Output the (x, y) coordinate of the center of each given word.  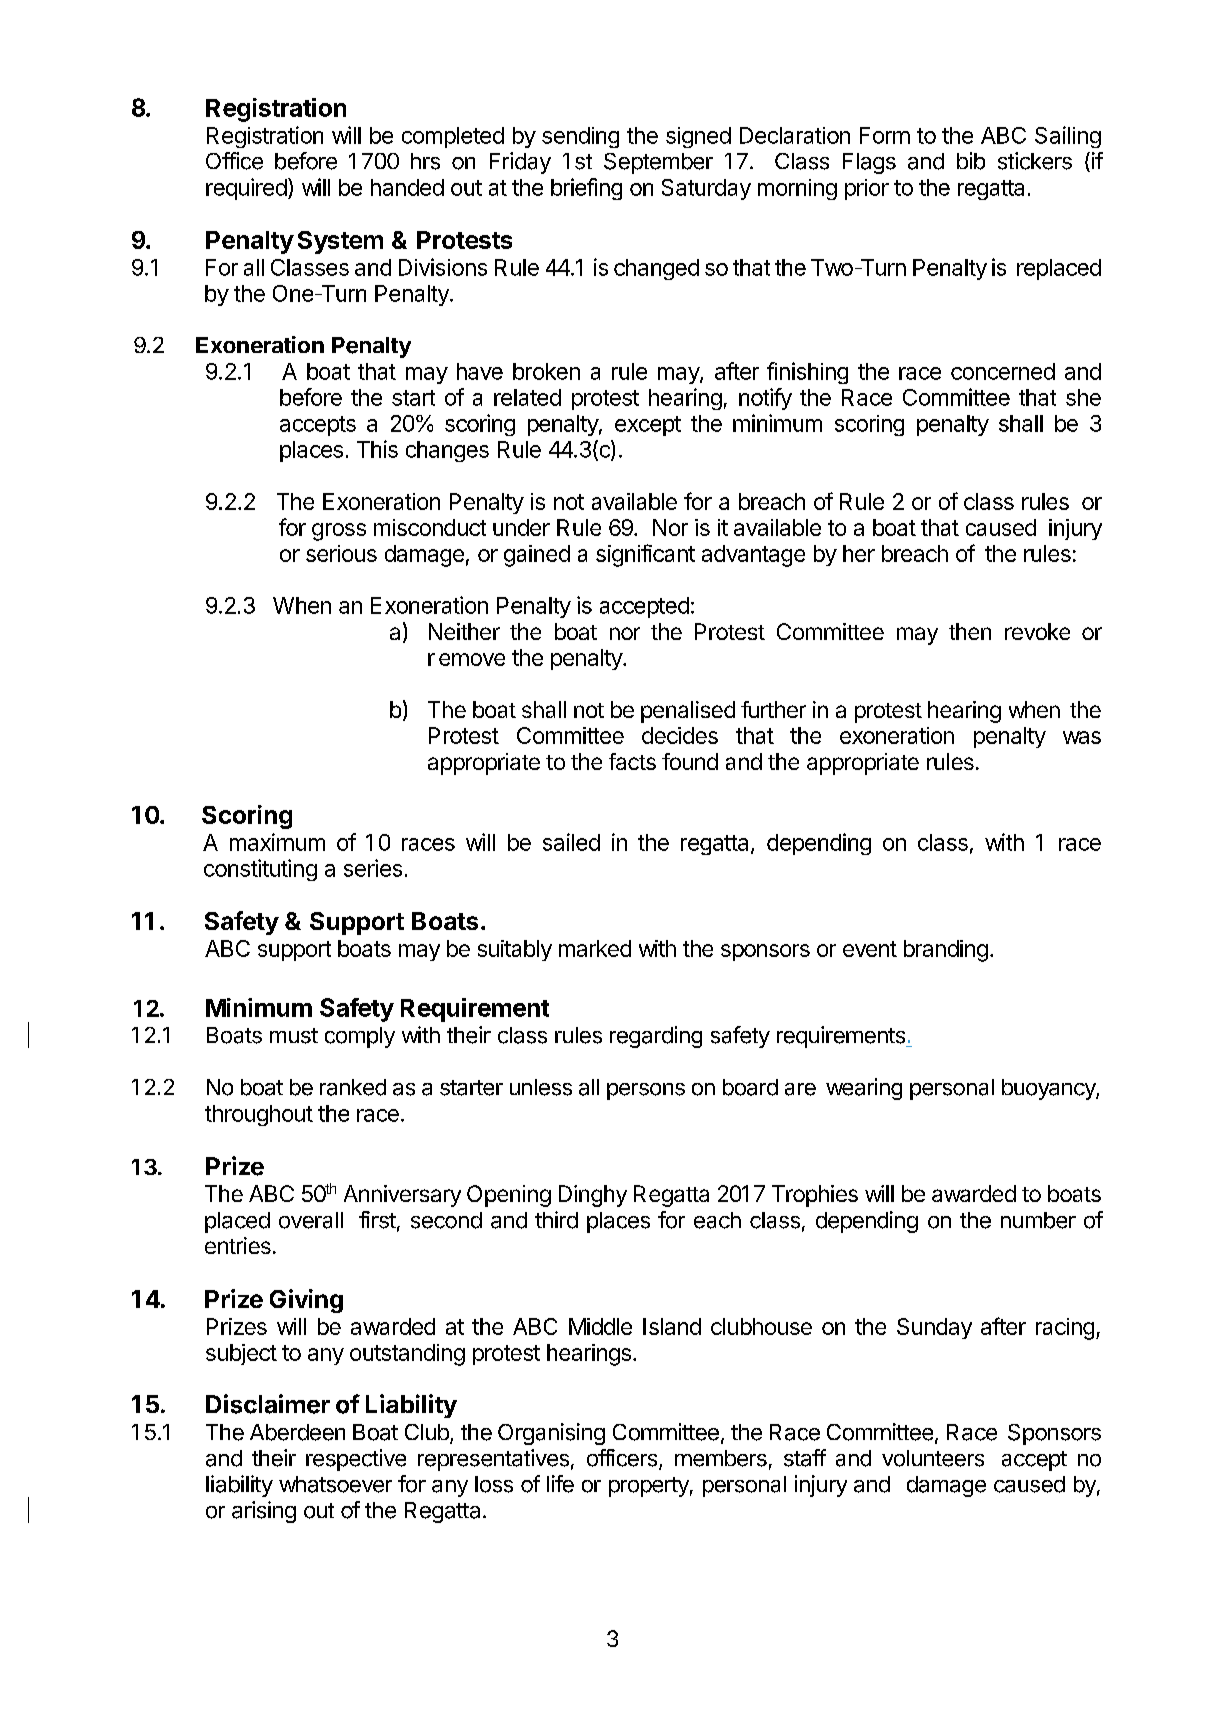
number (1038, 1220)
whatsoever (335, 1484)
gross (339, 532)
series (373, 868)
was (1082, 737)
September (658, 163)
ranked (353, 1087)
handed (407, 187)
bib (971, 161)
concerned (1003, 371)
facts (632, 761)
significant (645, 555)
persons (646, 1091)
